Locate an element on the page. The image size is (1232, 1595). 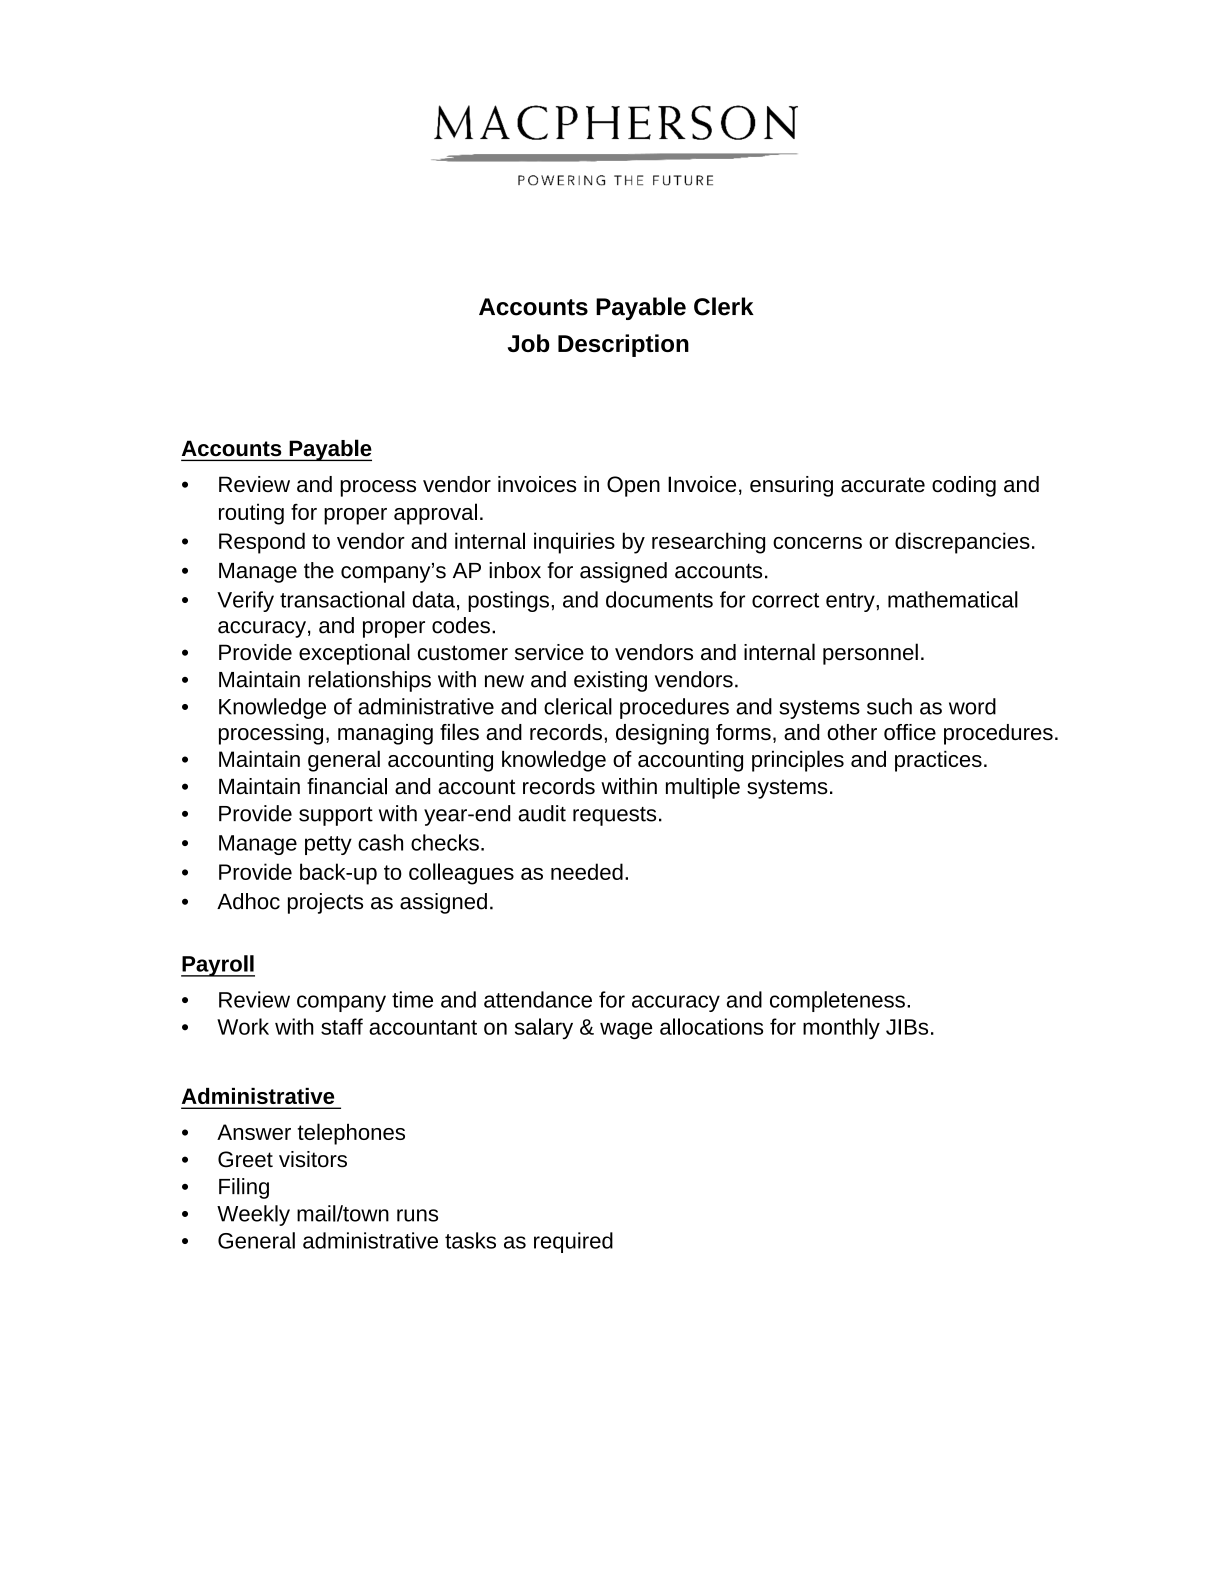
Description is located at coordinates (623, 345).
